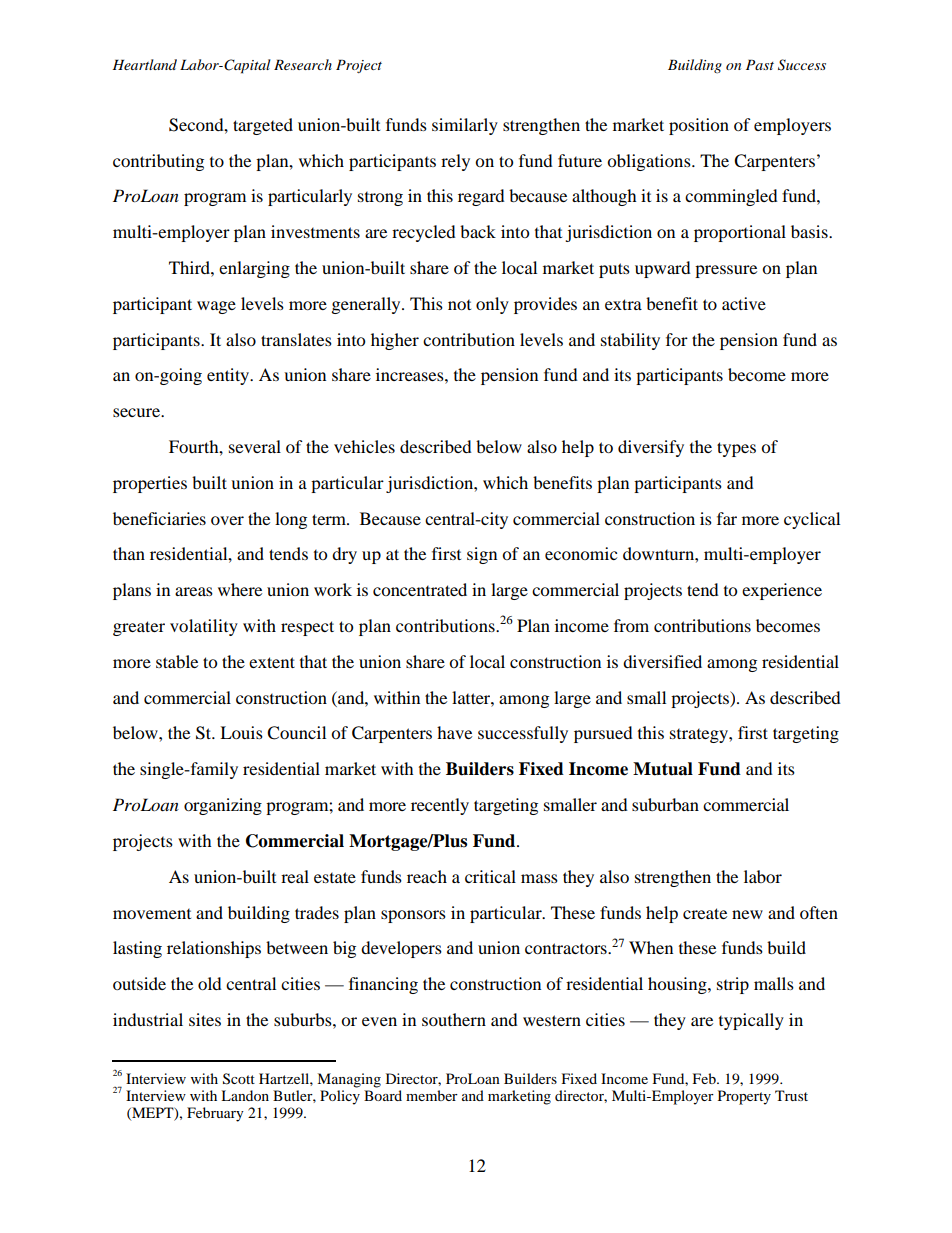  Describe the element at coordinates (263, 126) in the image. I see `targeted` at that location.
